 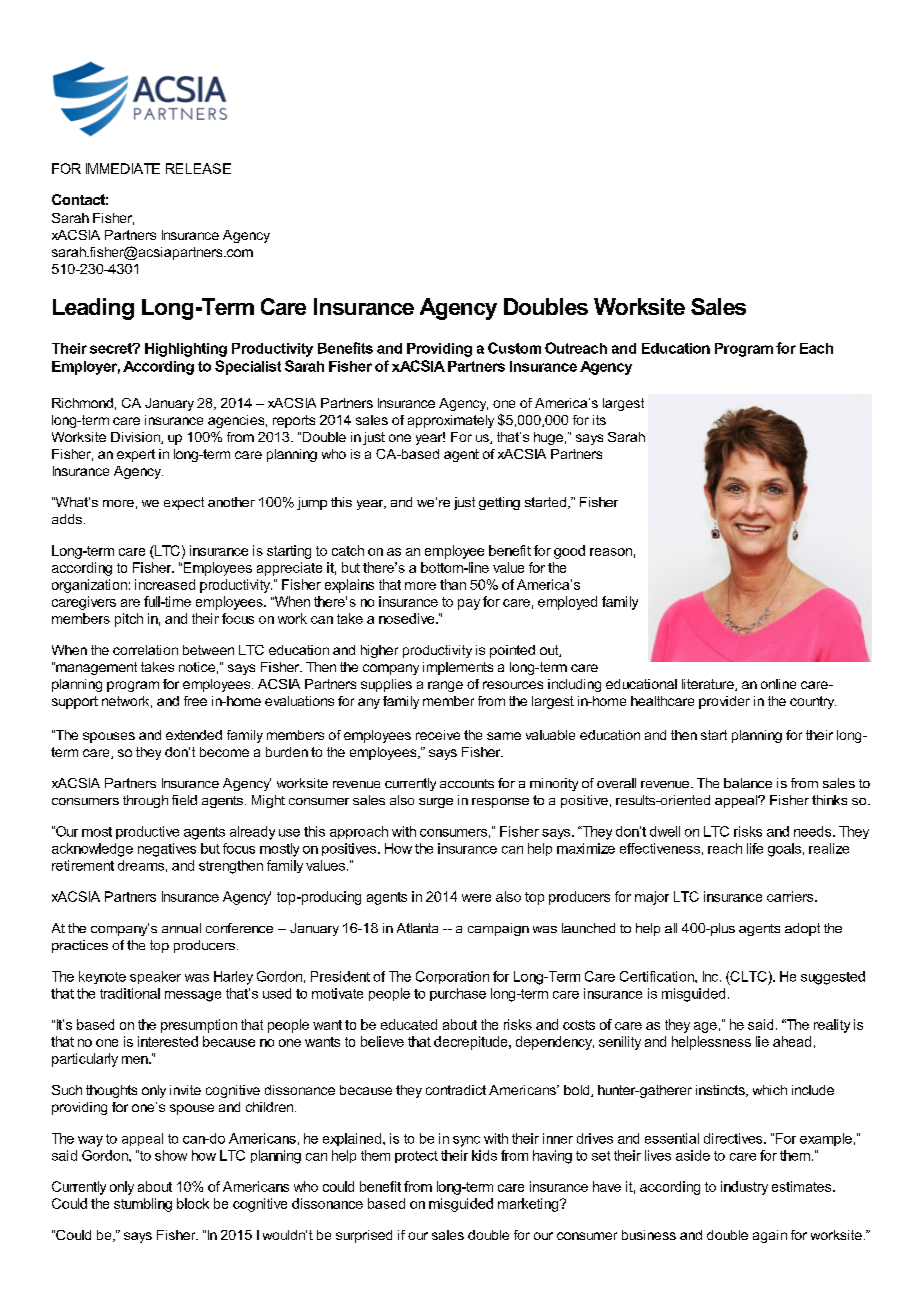 I want to click on RELEASE, so click(x=198, y=168).
